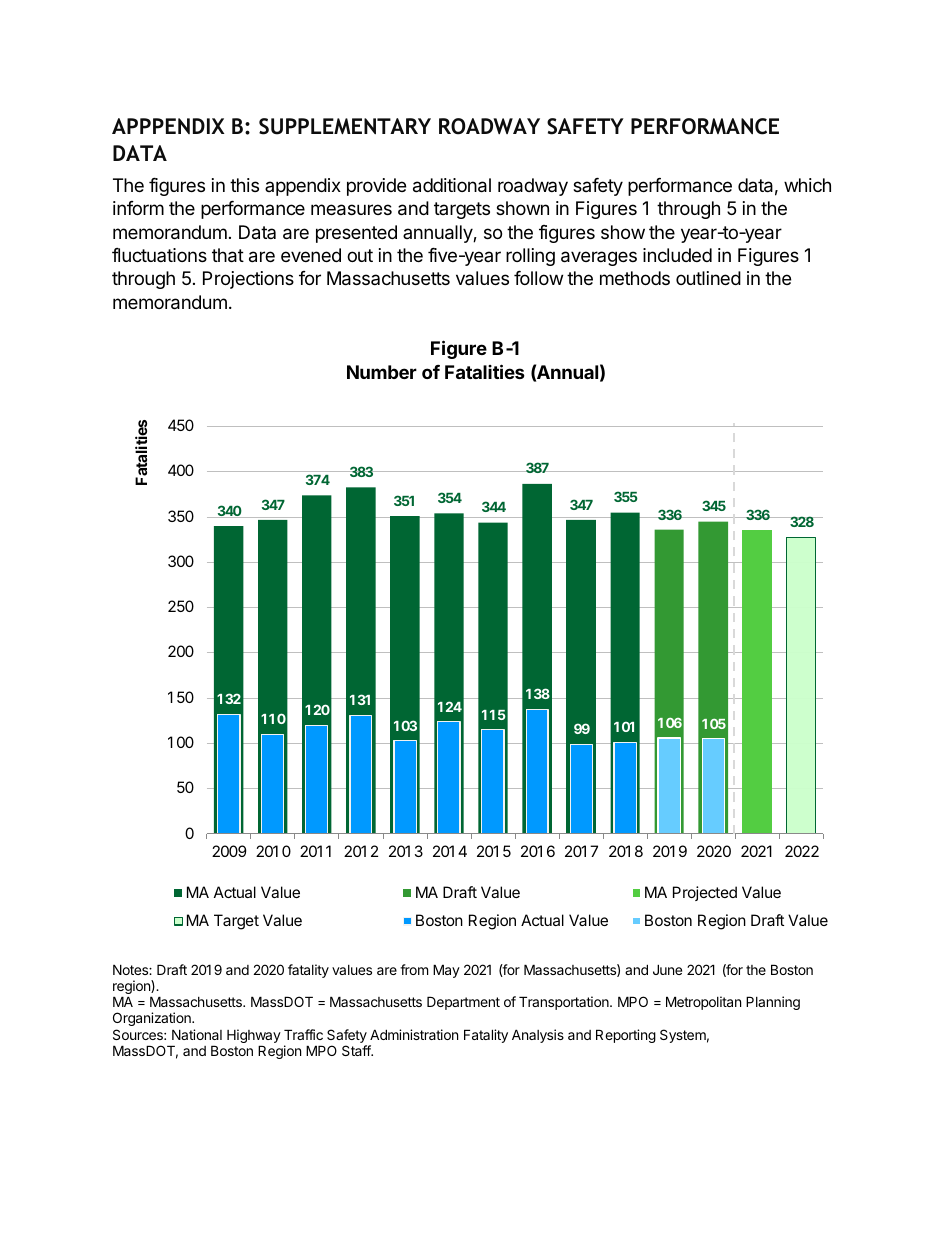 The width and height of the page is (952, 1233). What do you see at coordinates (197, 1034) in the page?
I see `National` at bounding box center [197, 1034].
